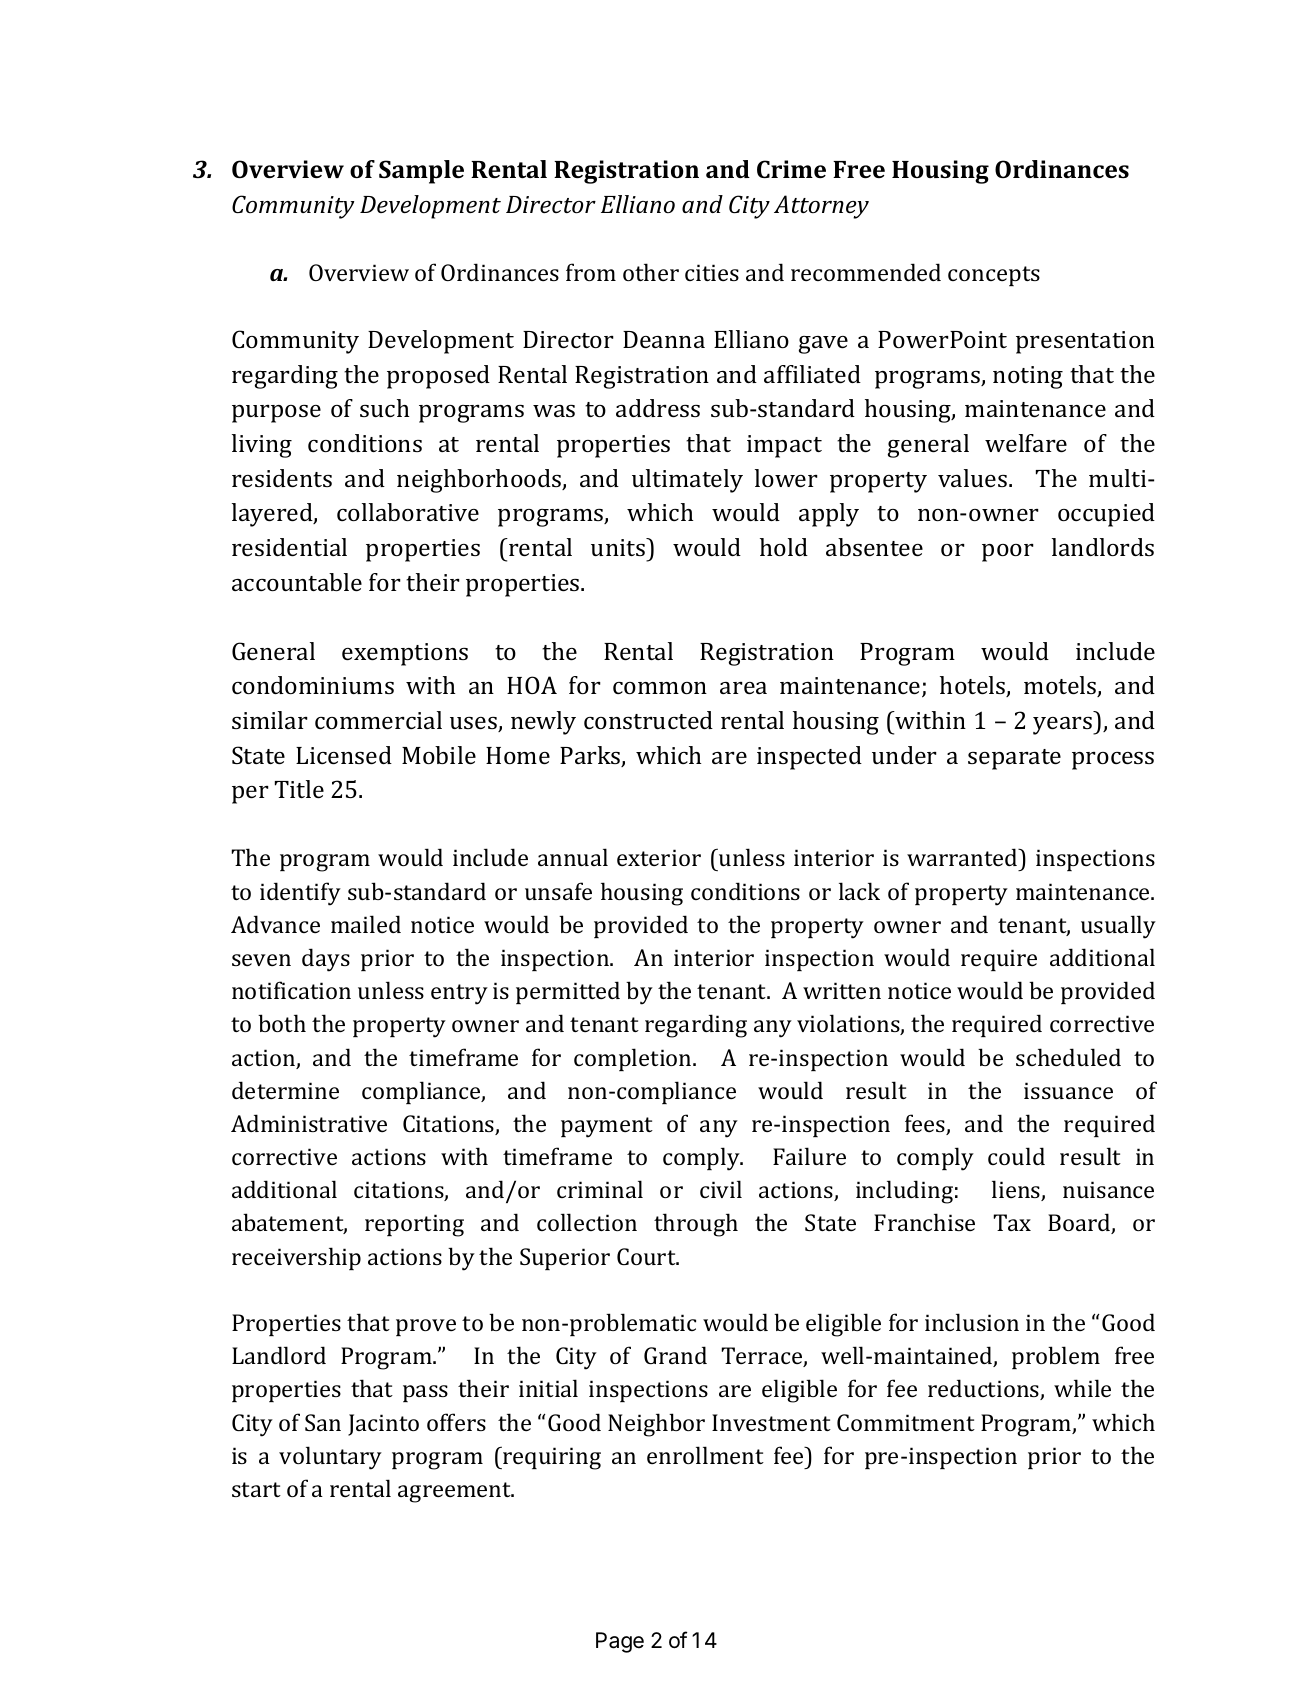  I want to click on Grand, so click(675, 1355).
